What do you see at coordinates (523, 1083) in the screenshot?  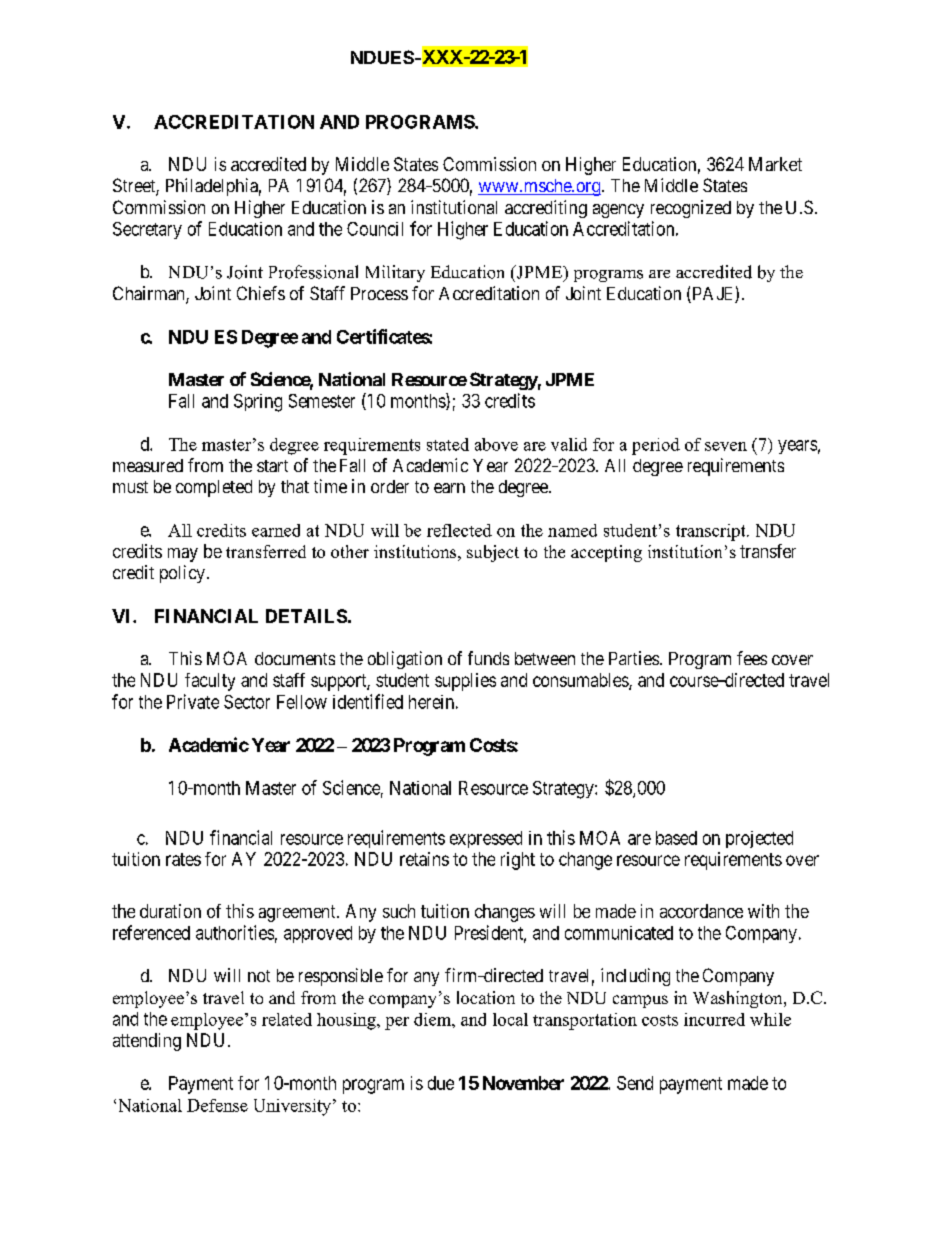 I see `November` at bounding box center [523, 1083].
